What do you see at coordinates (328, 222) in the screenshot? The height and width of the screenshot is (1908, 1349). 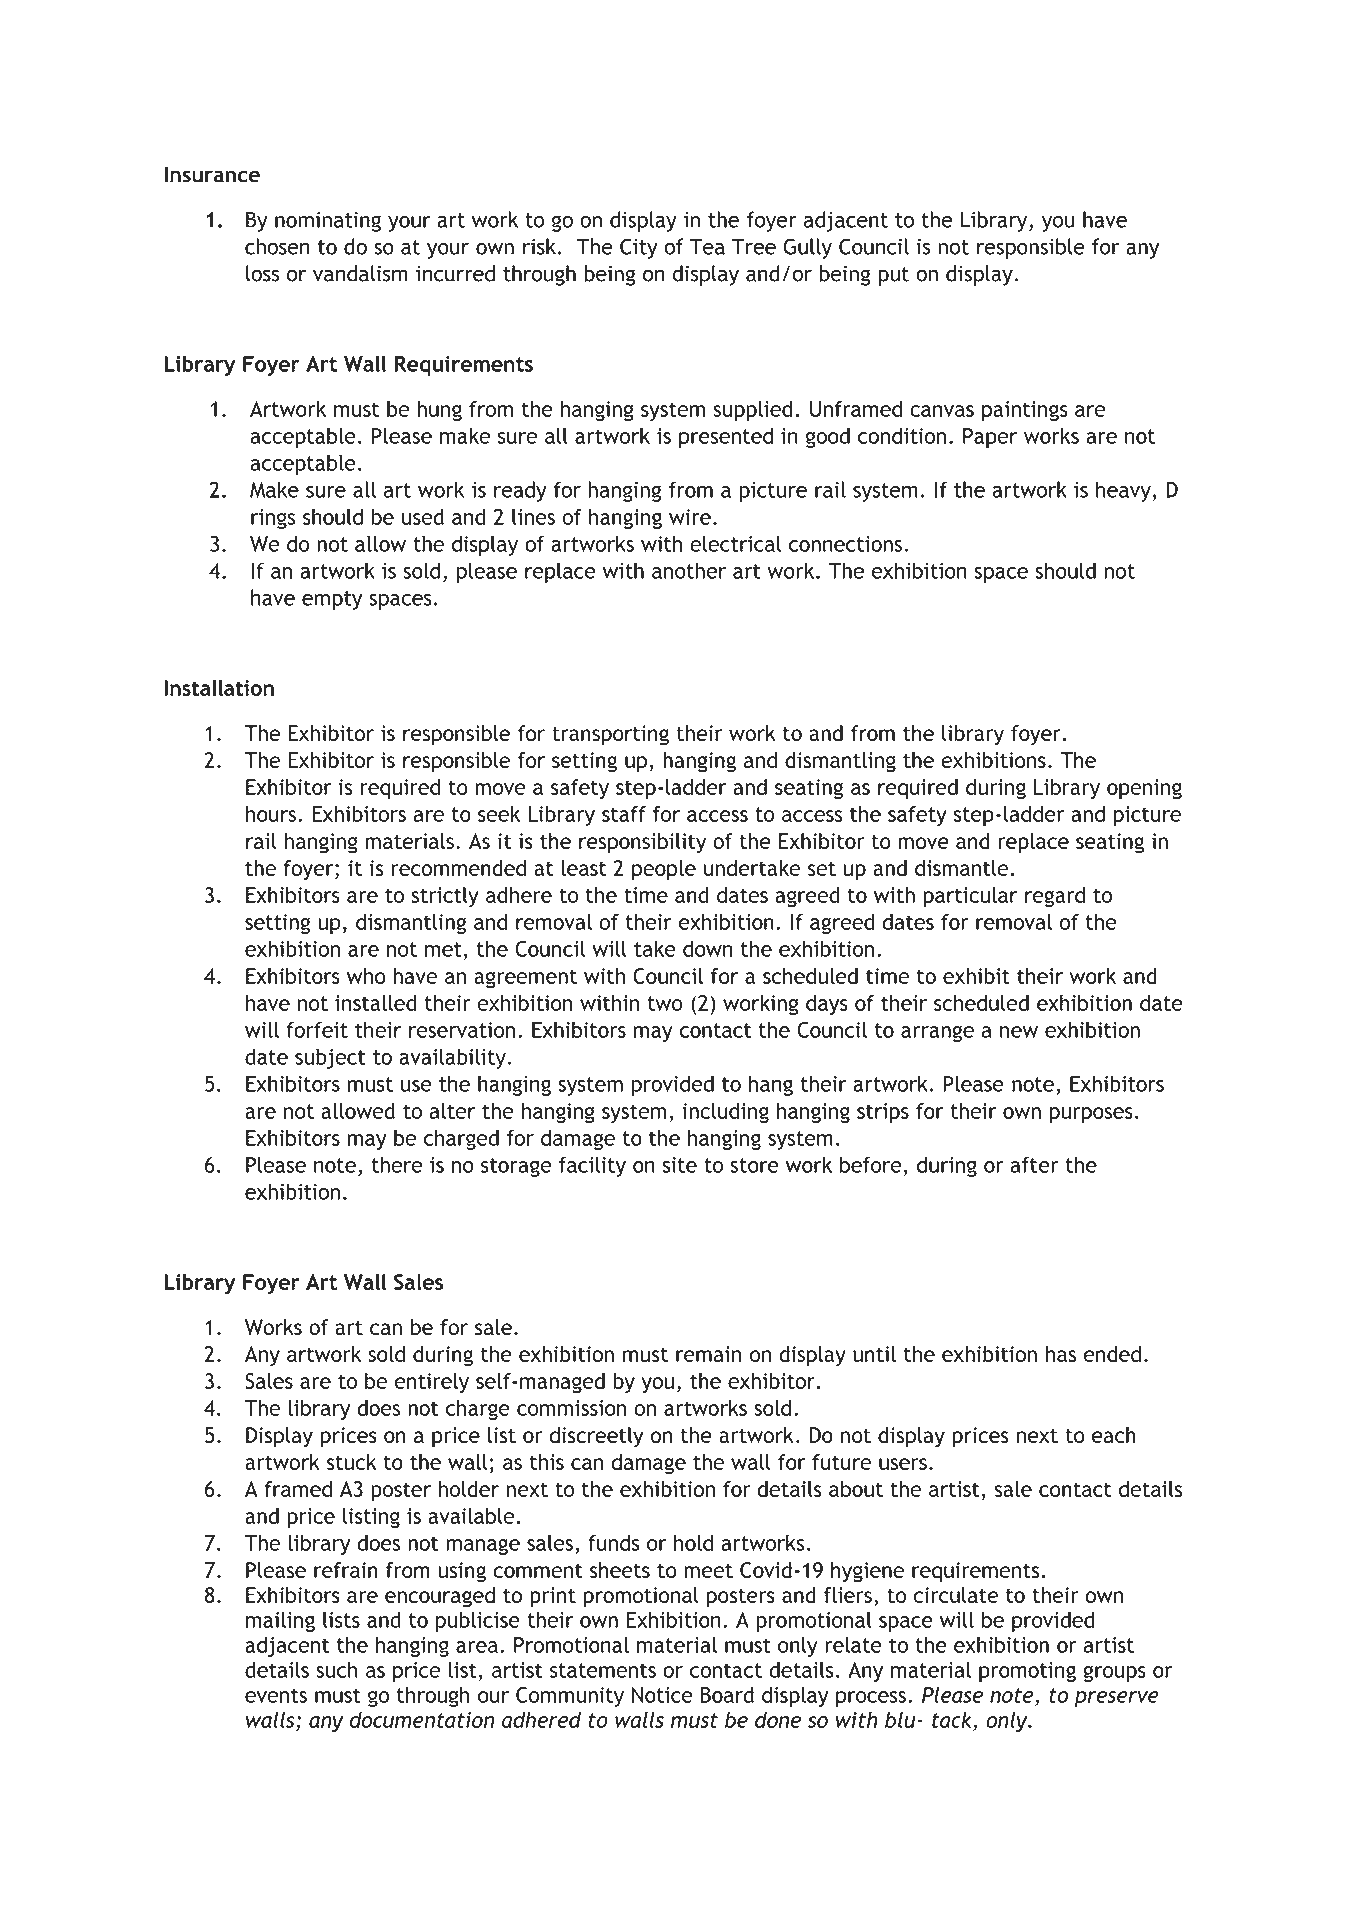 I see `nominating` at bounding box center [328, 222].
